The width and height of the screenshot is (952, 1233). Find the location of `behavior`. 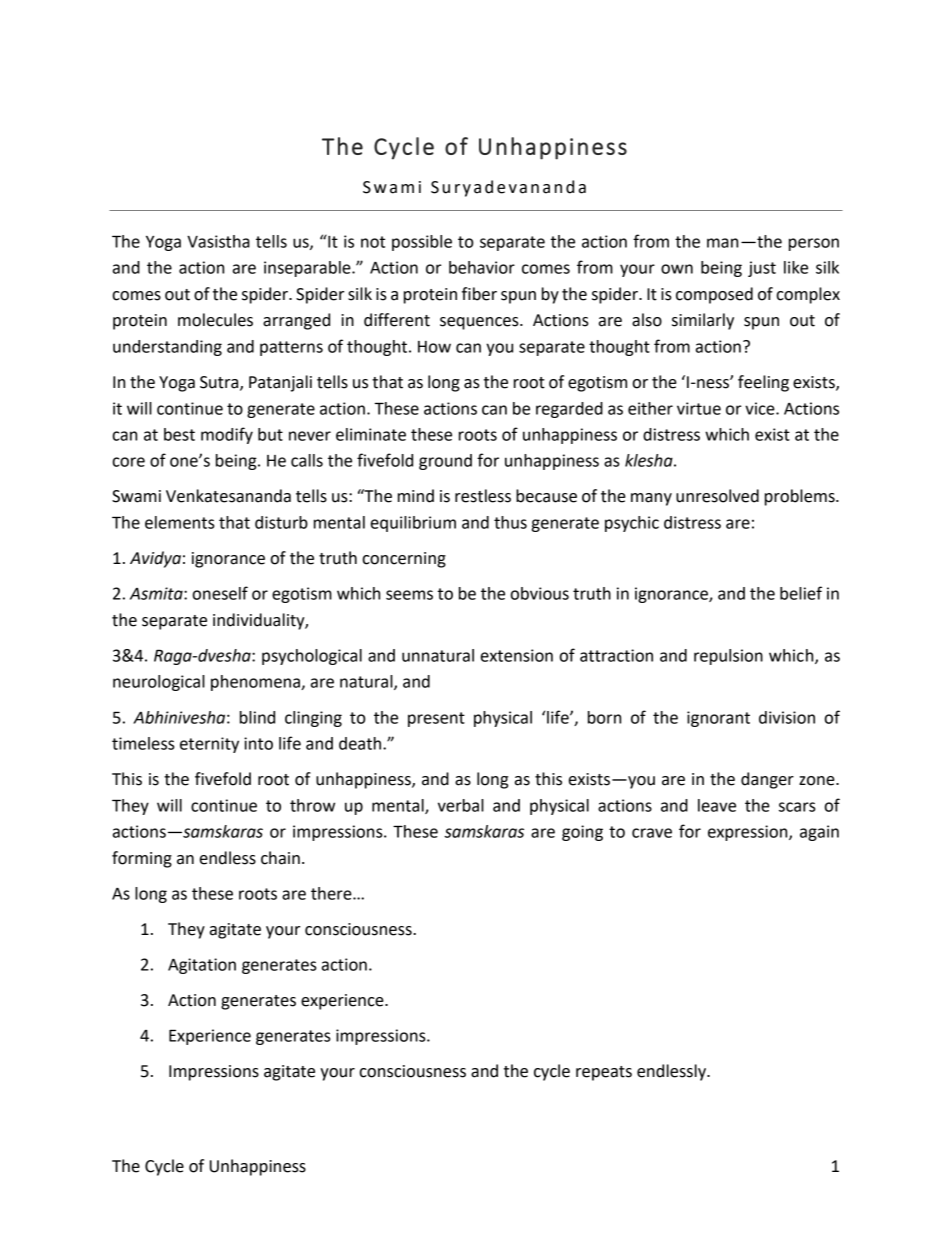

behavior is located at coordinates (482, 267).
